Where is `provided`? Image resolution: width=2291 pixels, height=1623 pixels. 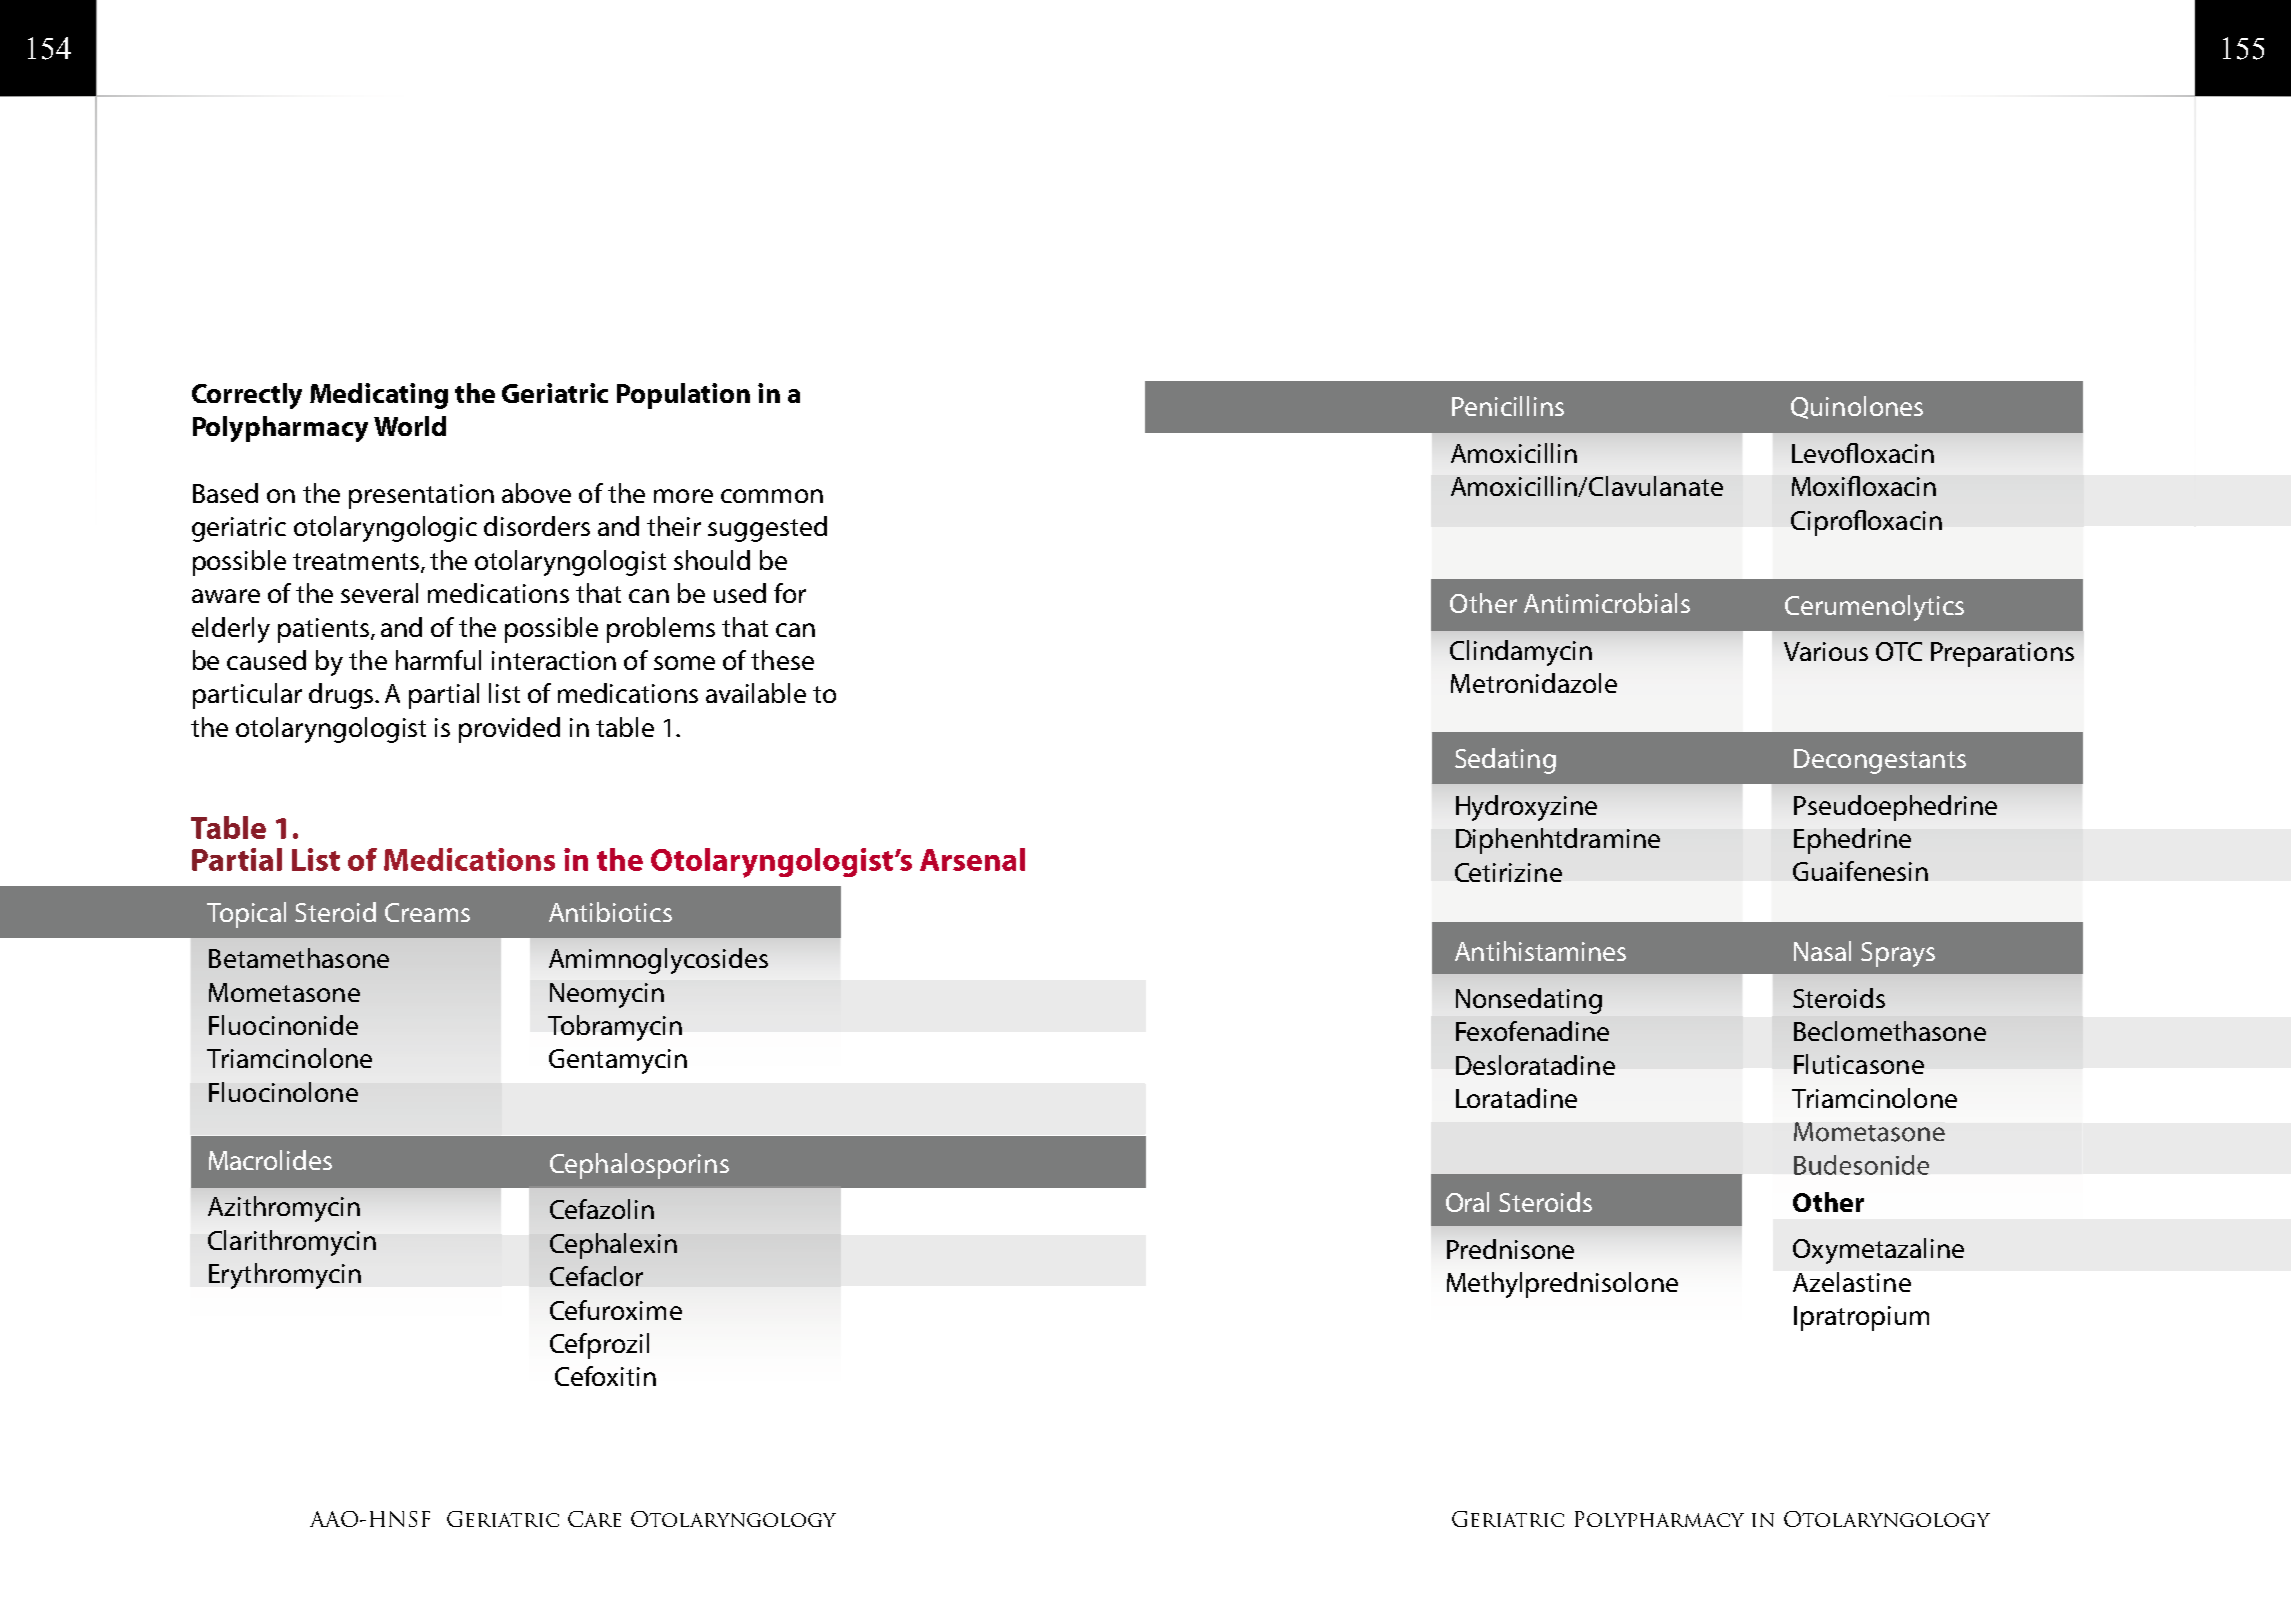
provided is located at coordinates (509, 730).
